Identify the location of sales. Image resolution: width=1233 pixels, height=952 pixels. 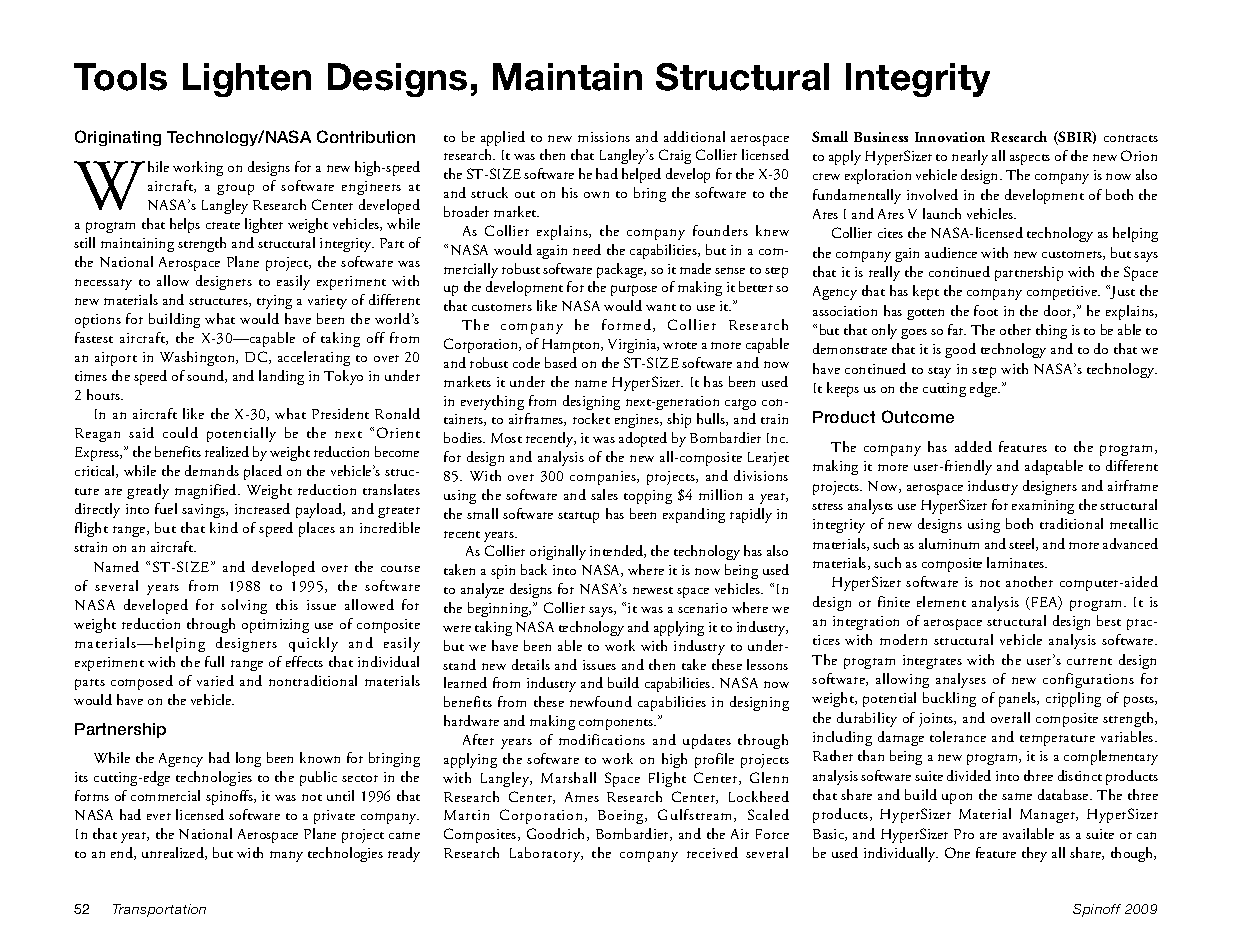
(604, 494).
